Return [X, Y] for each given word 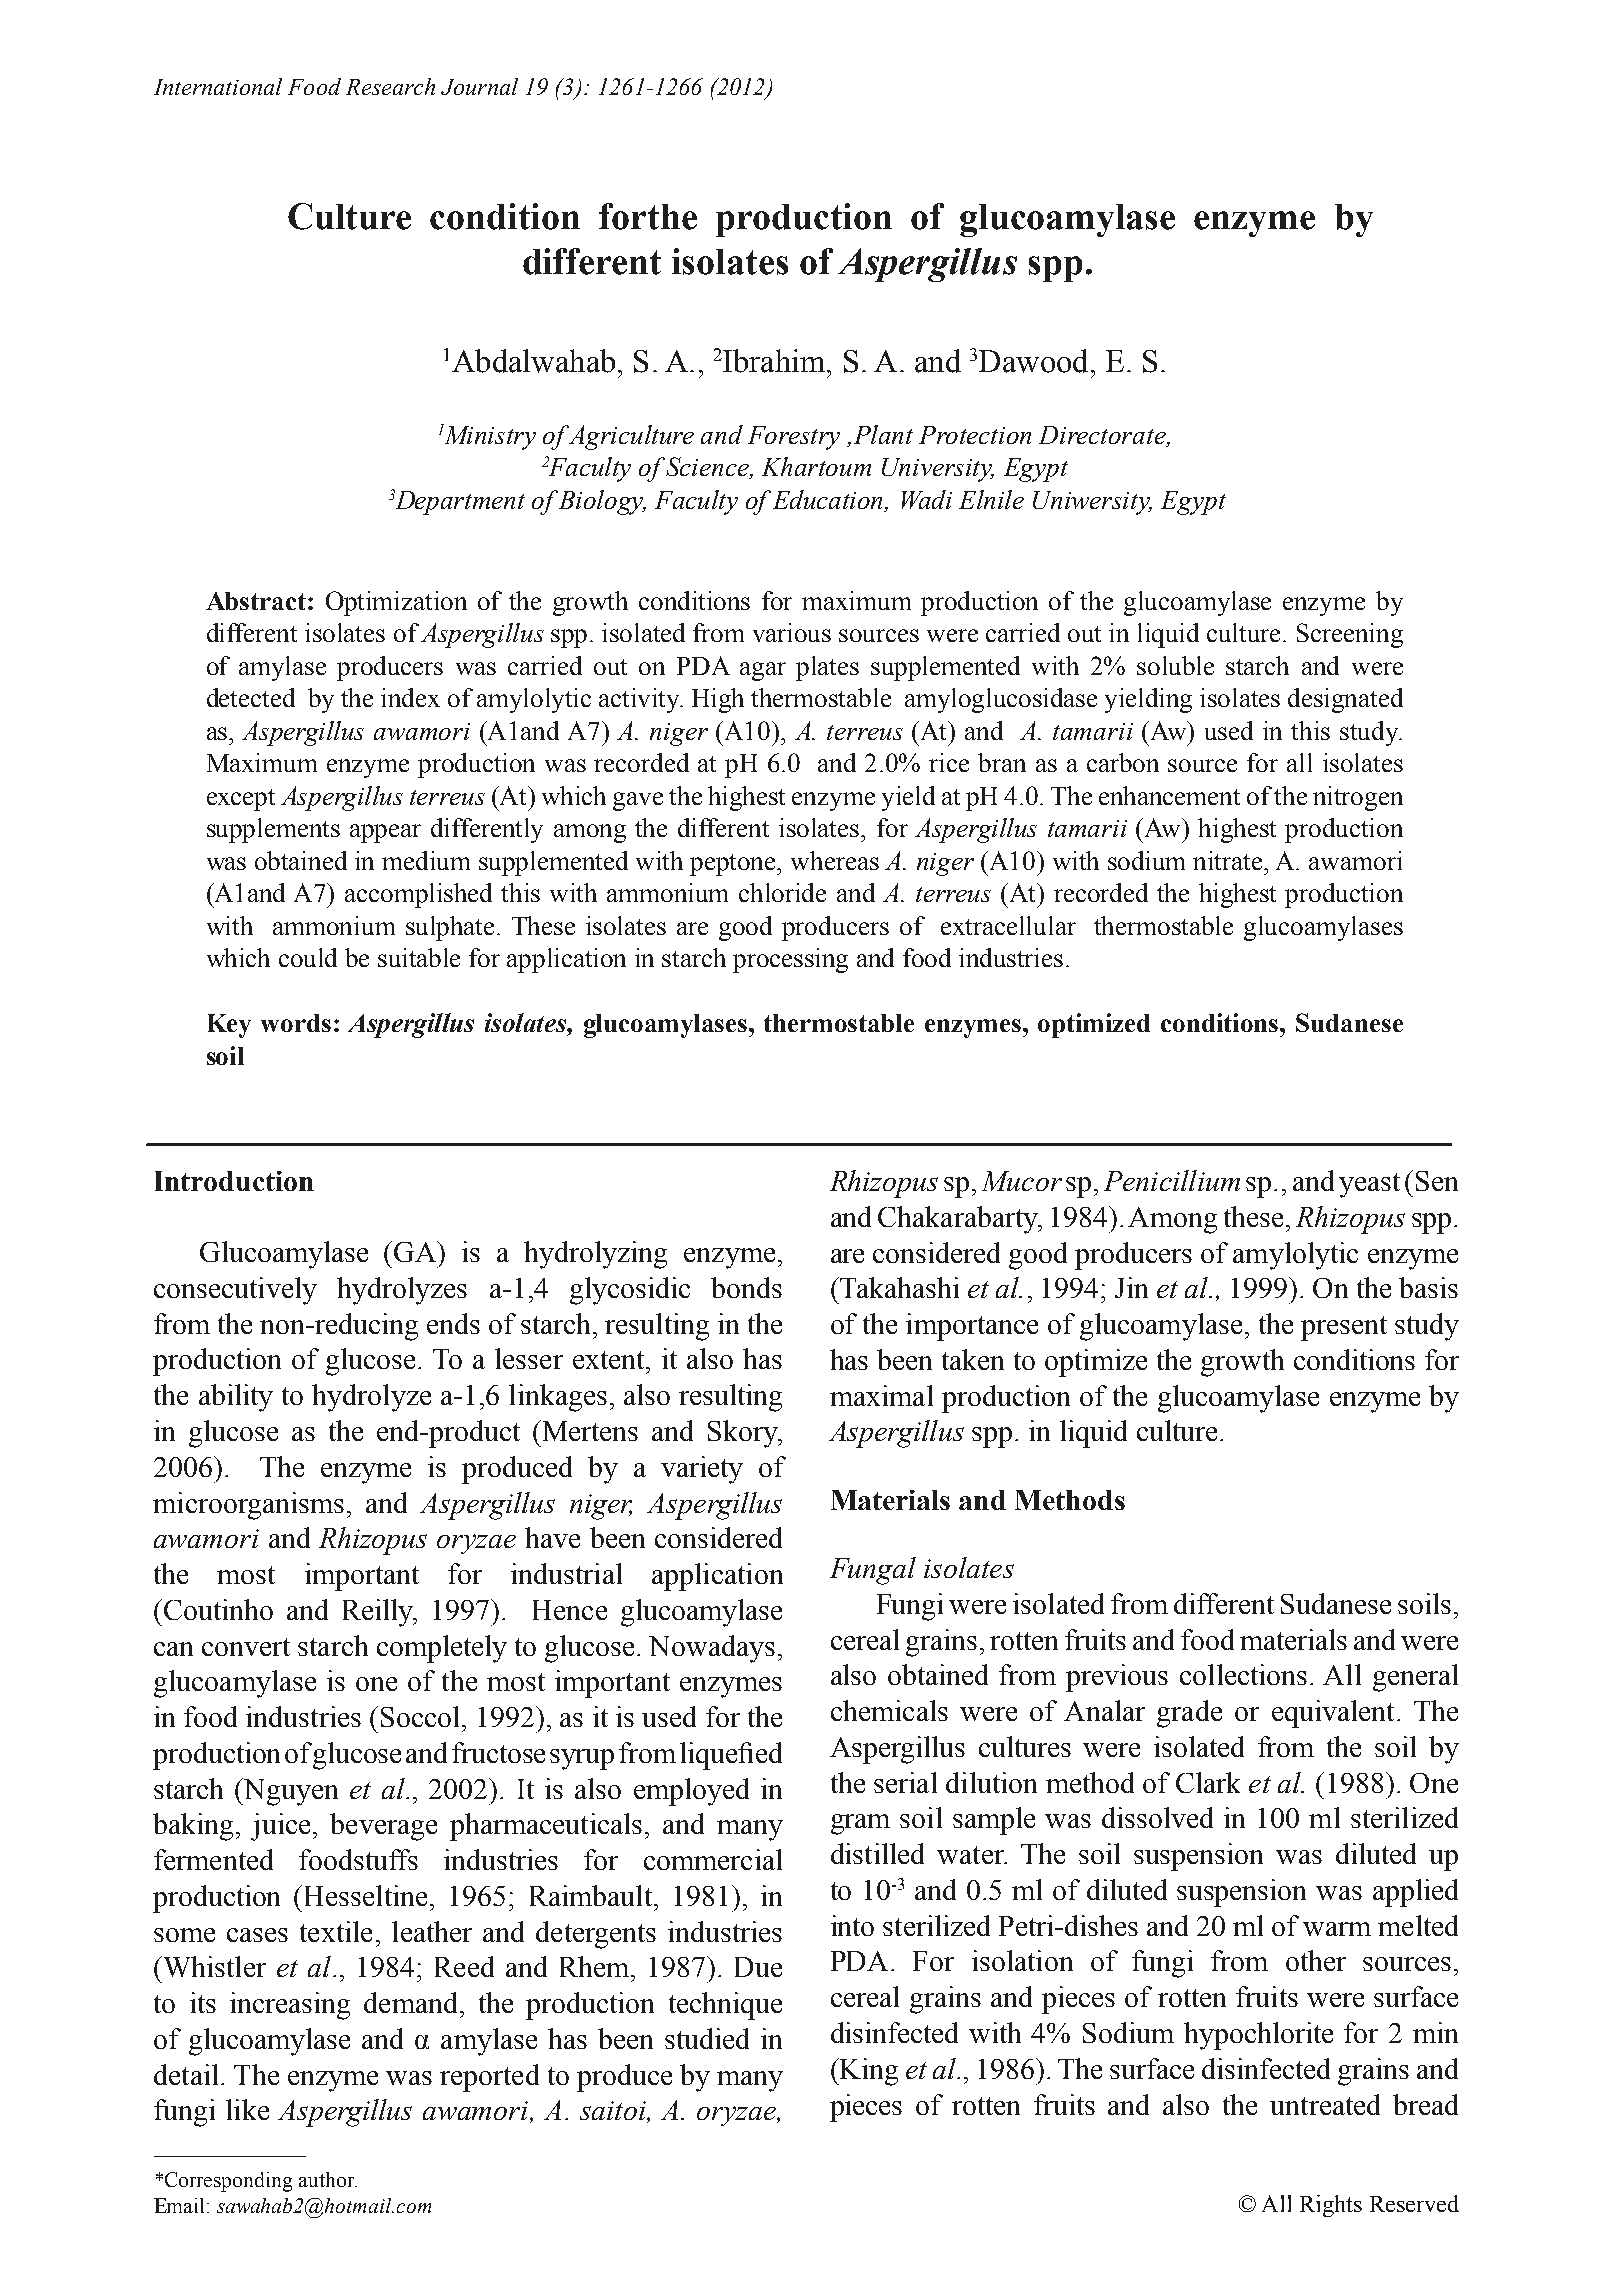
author [328, 2179]
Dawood [1033, 361]
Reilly [379, 1613]
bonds [746, 1287]
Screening [1350, 635]
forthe [648, 216]
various [792, 632]
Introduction [234, 1181]
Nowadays [712, 1649]
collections [1243, 1674]
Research [390, 86]
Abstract [257, 601]
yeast [1369, 1185]
